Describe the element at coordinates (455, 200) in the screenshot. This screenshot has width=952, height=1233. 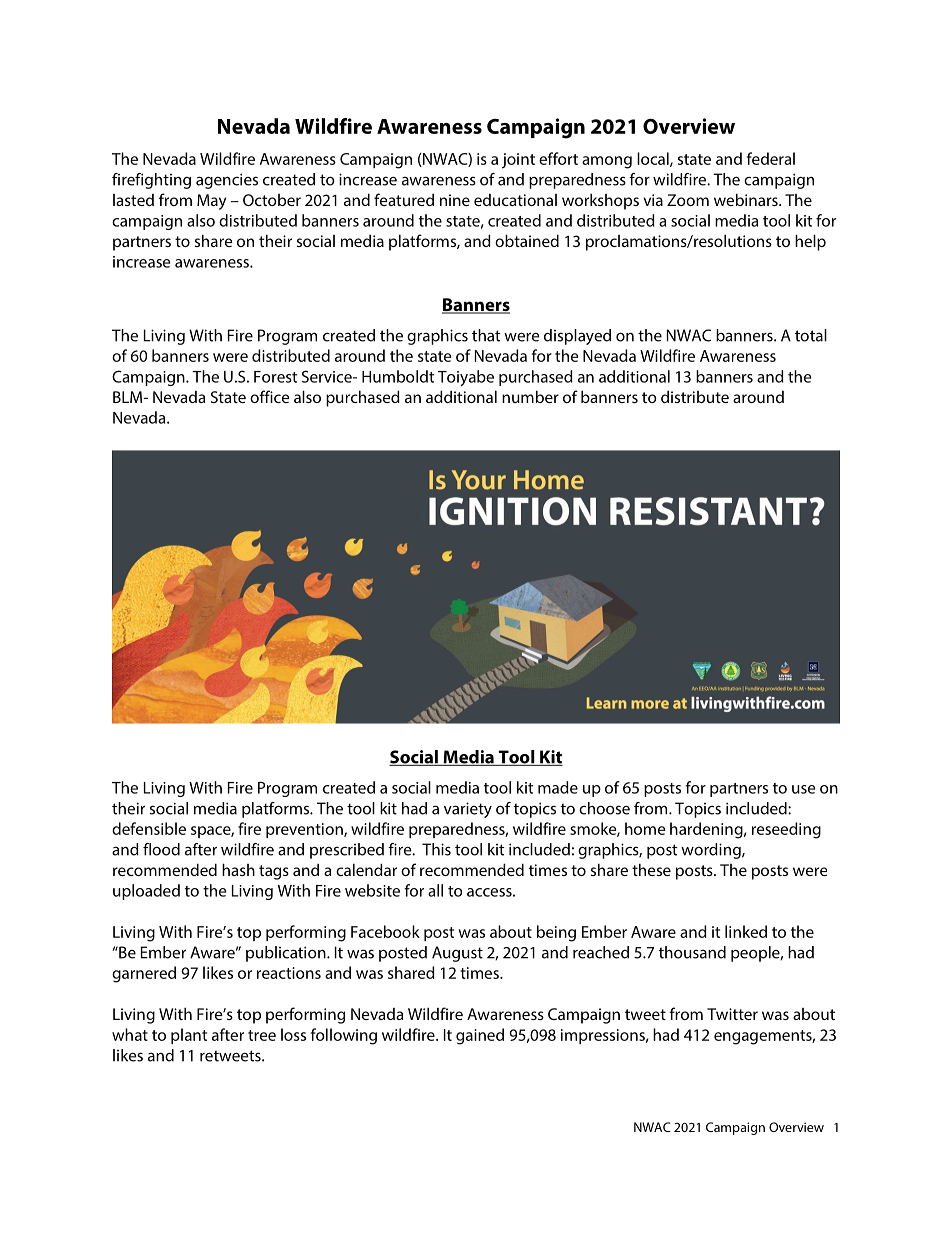
I see `nine` at that location.
